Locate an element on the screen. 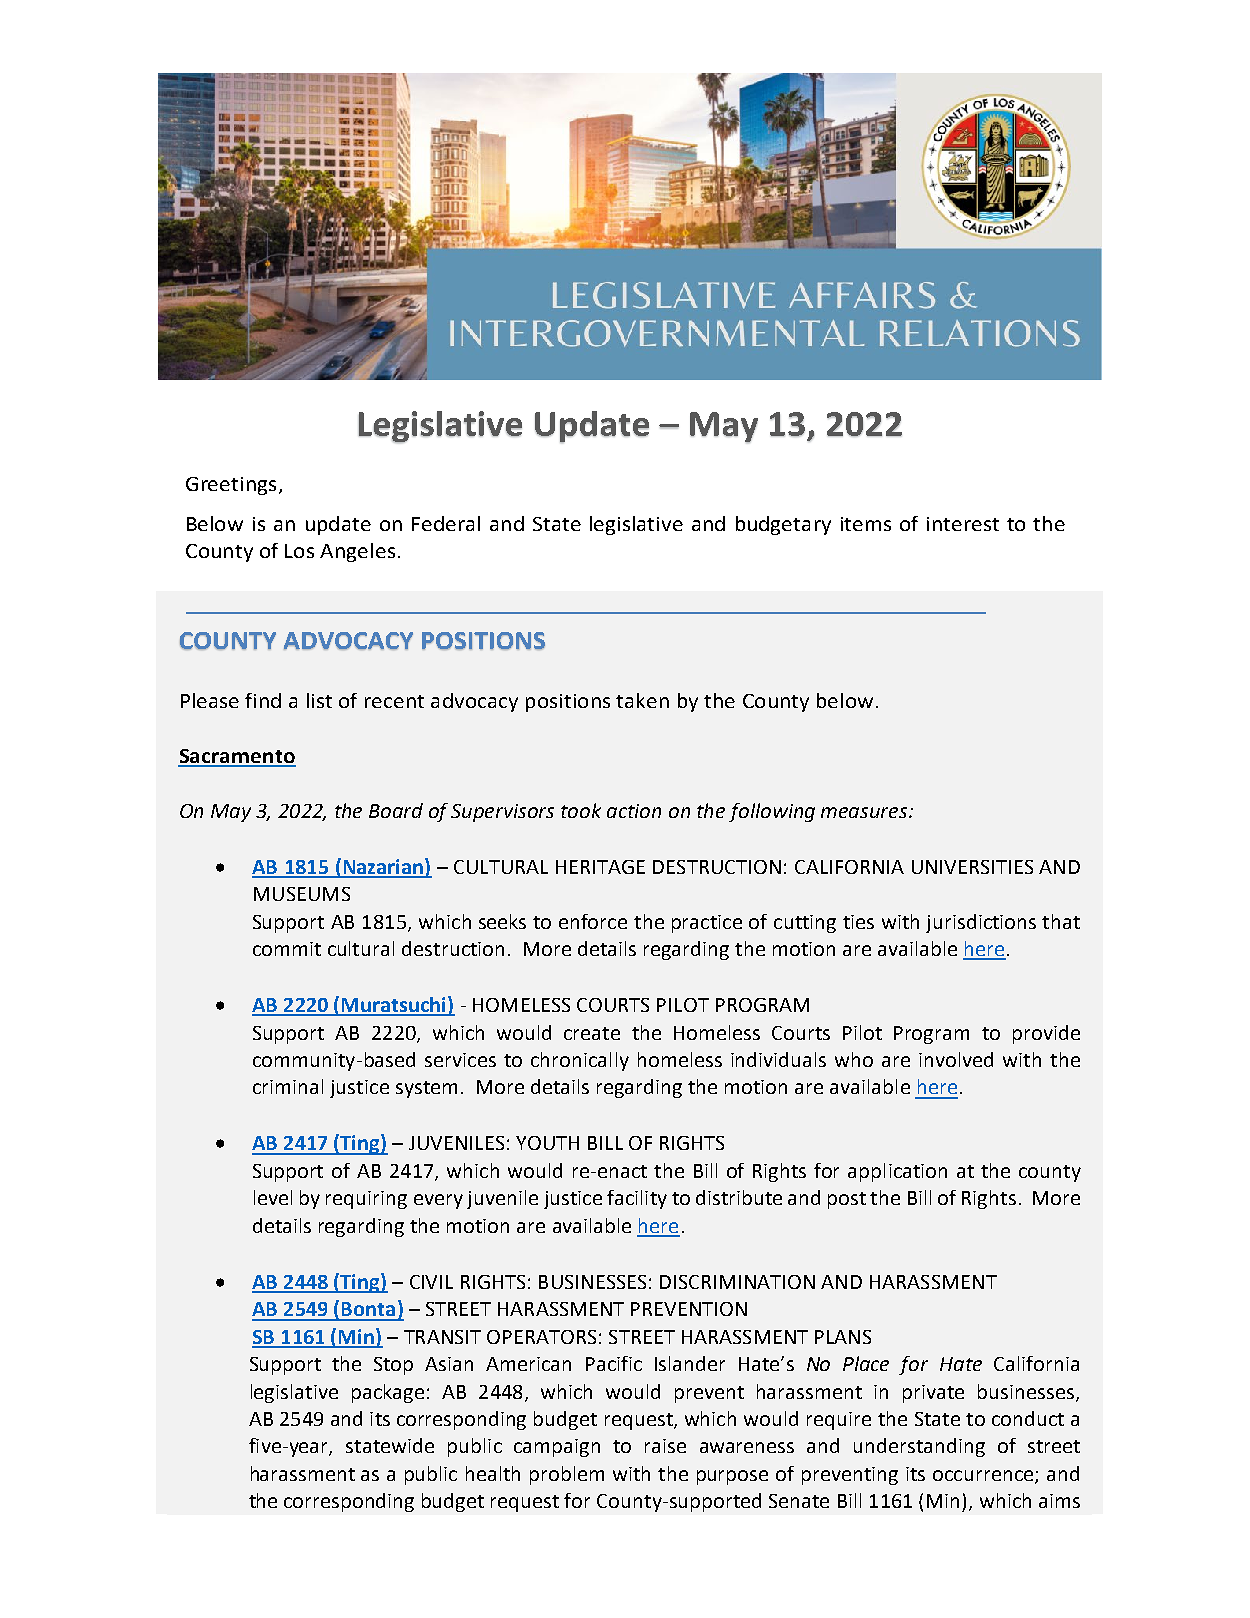  involved is located at coordinates (956, 1059).
